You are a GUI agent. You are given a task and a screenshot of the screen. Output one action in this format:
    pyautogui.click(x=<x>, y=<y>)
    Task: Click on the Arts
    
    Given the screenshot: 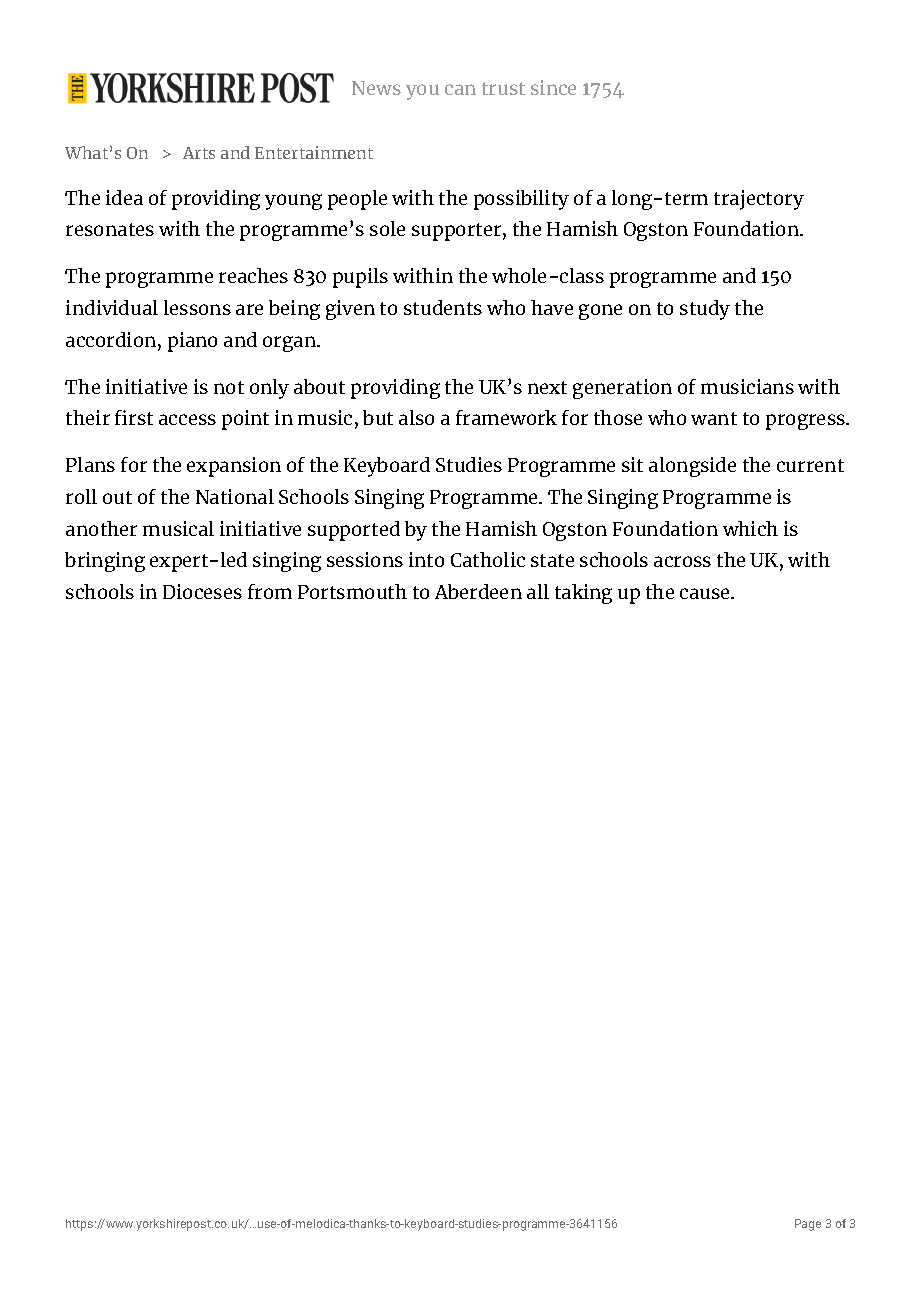 What is the action you would take?
    pyautogui.click(x=199, y=153)
